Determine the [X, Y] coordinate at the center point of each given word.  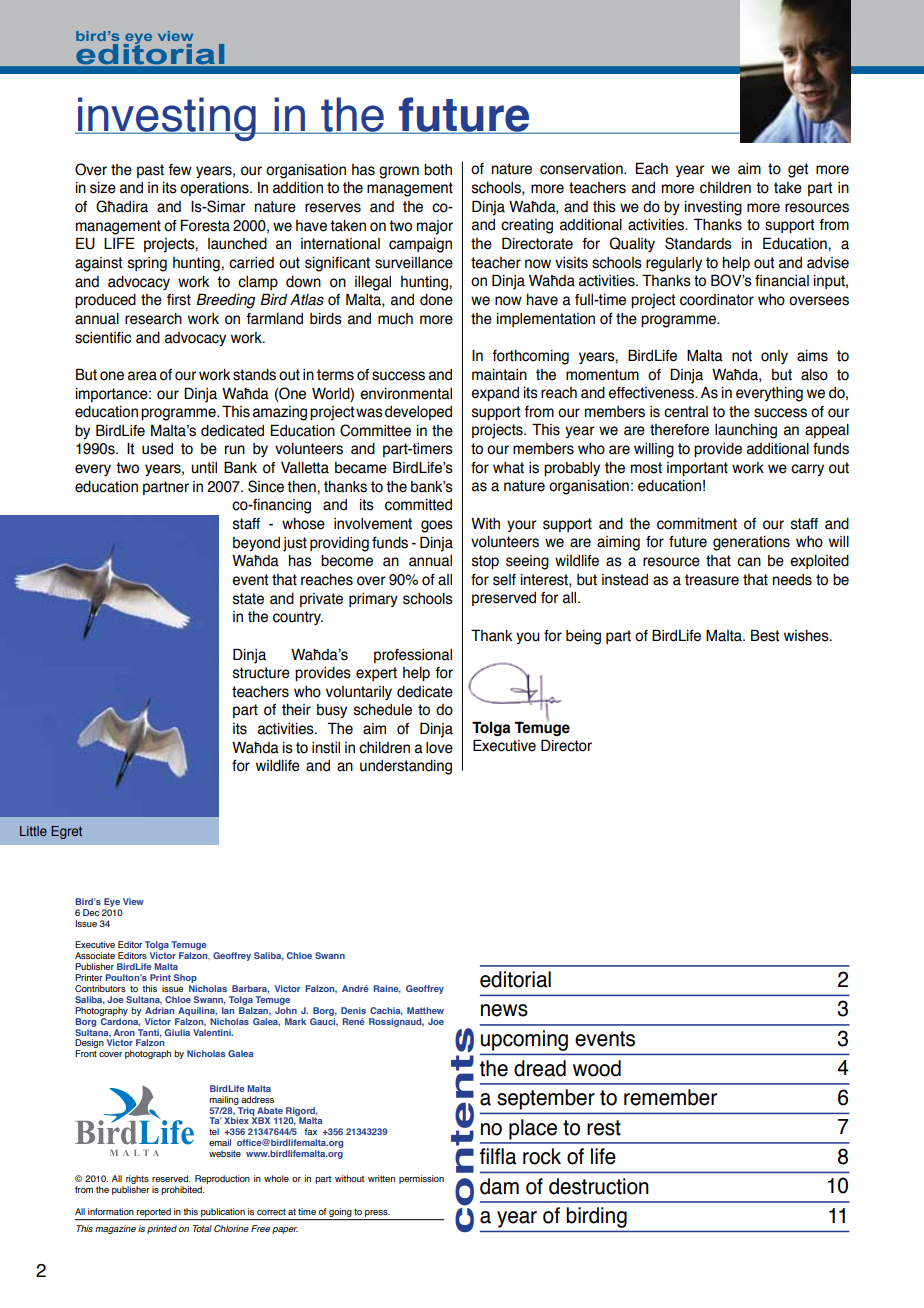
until [204, 468]
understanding [406, 767]
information [111, 1211]
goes [437, 526]
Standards [698, 243]
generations [751, 543]
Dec [91, 912]
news [504, 1010]
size [103, 188]
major [435, 227]
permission [421, 1179]
